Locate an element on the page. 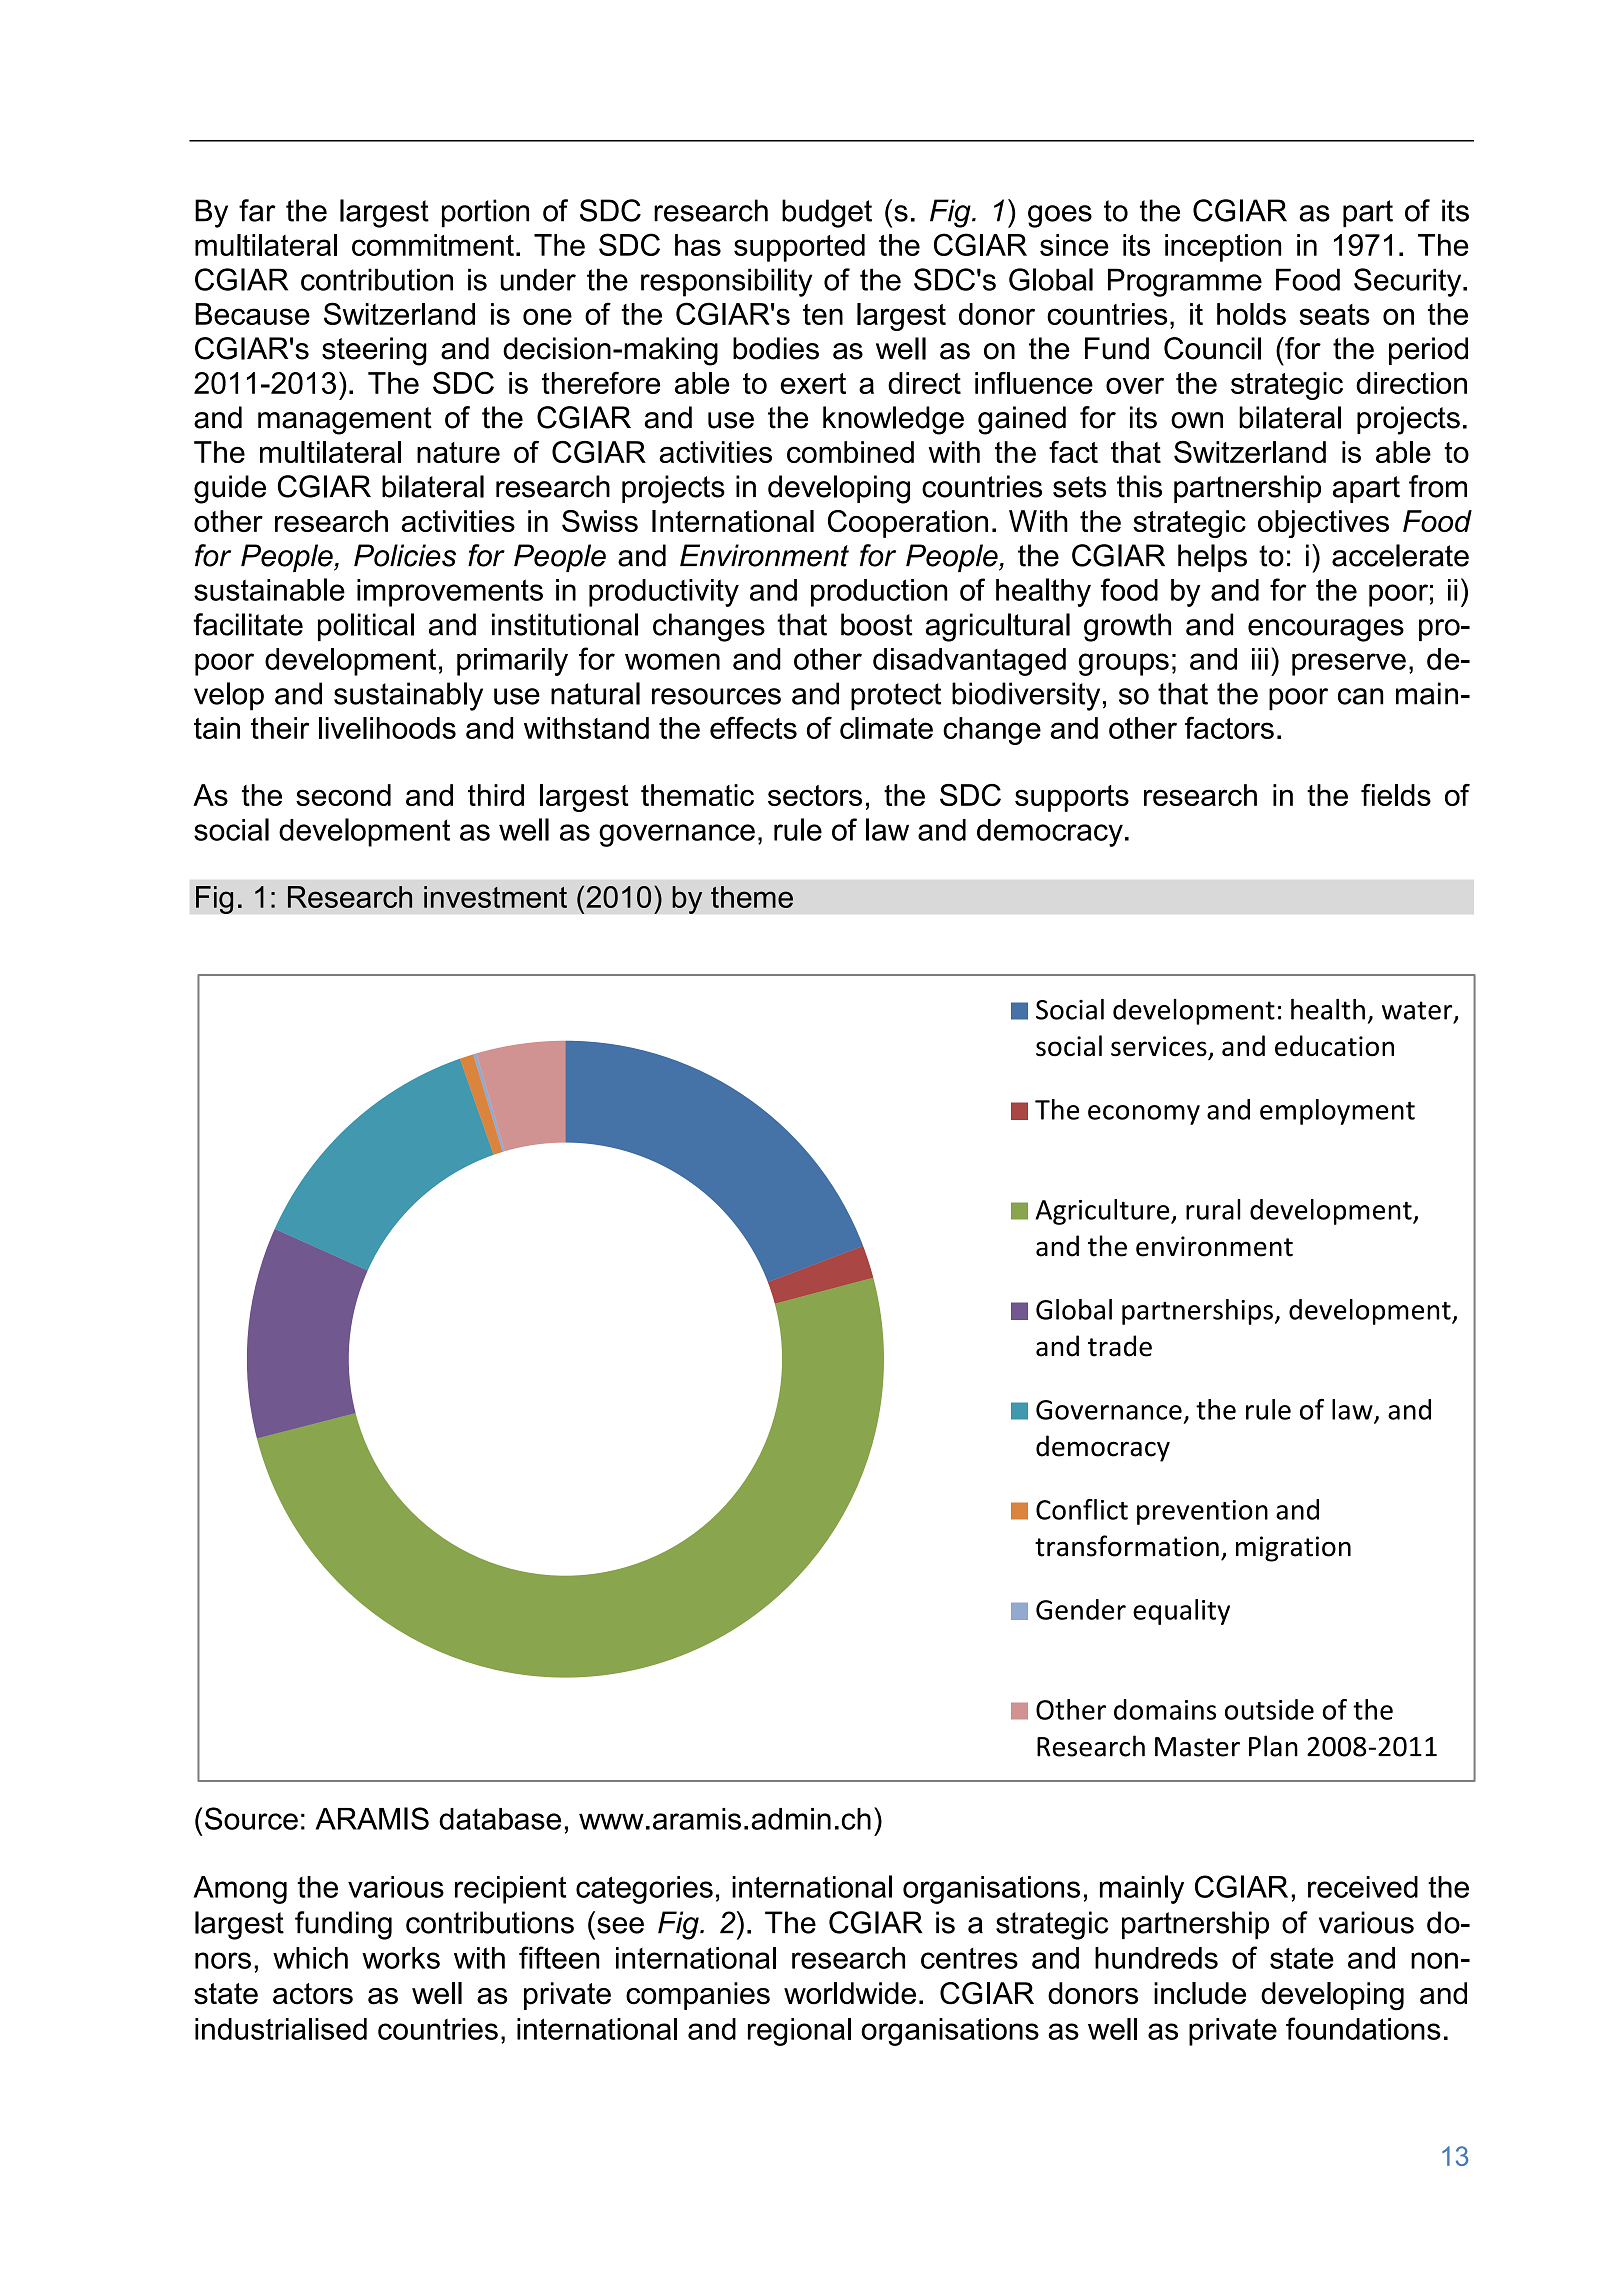 The height and width of the image is (2296, 1624). rural is located at coordinates (1213, 1209).
